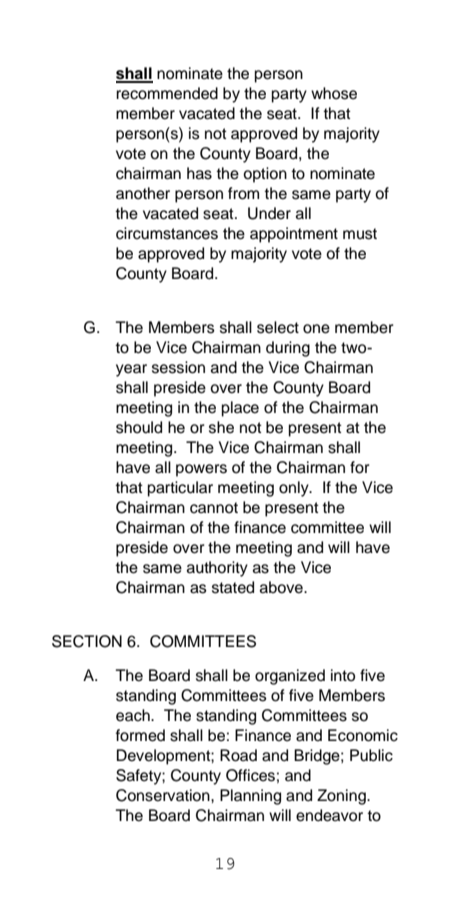 Image resolution: width=450 pixels, height=900 pixels. What do you see at coordinates (221, 427) in the screenshot?
I see `she` at bounding box center [221, 427].
